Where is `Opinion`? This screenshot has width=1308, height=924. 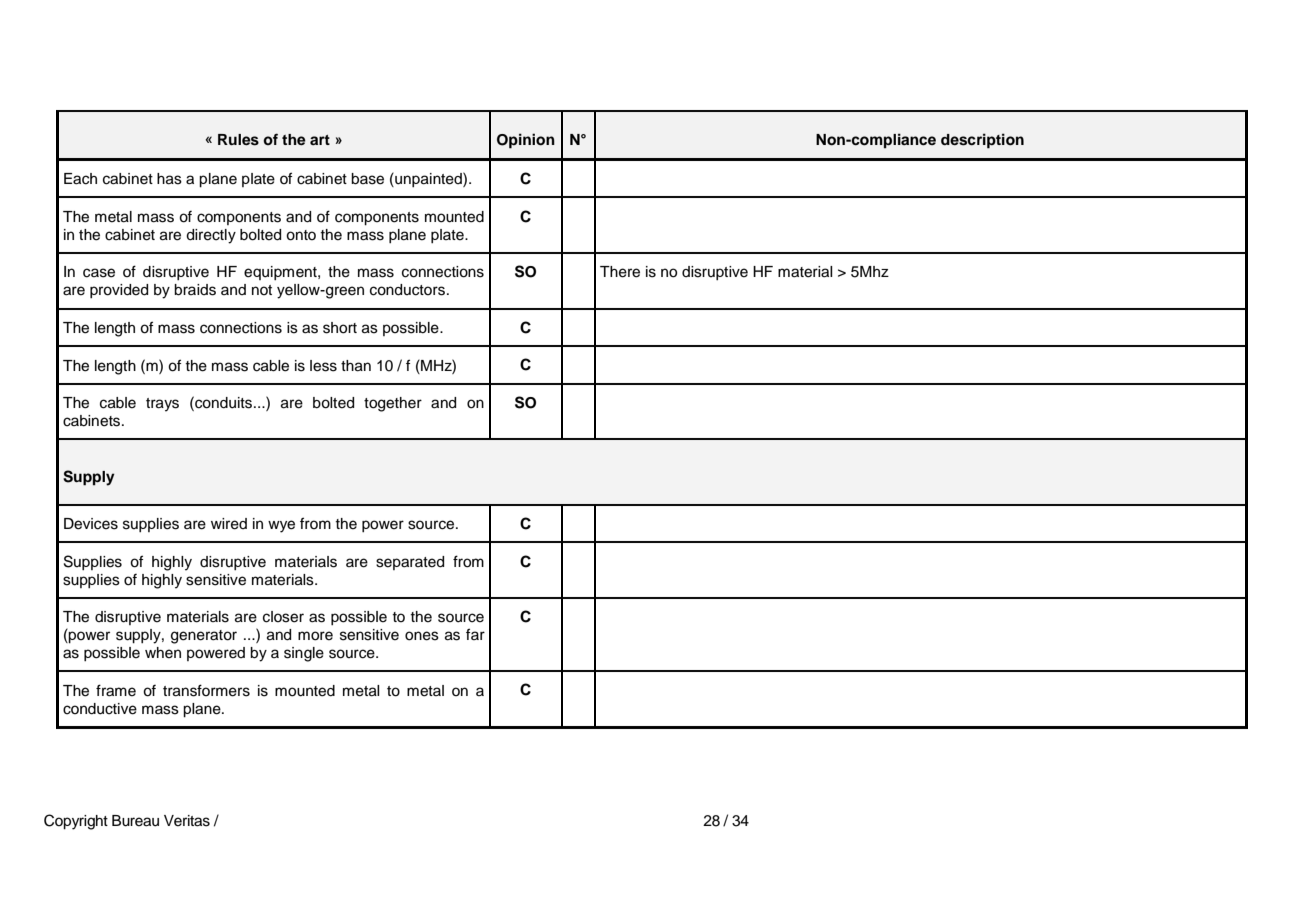 Opinion is located at coordinates (526, 141).
